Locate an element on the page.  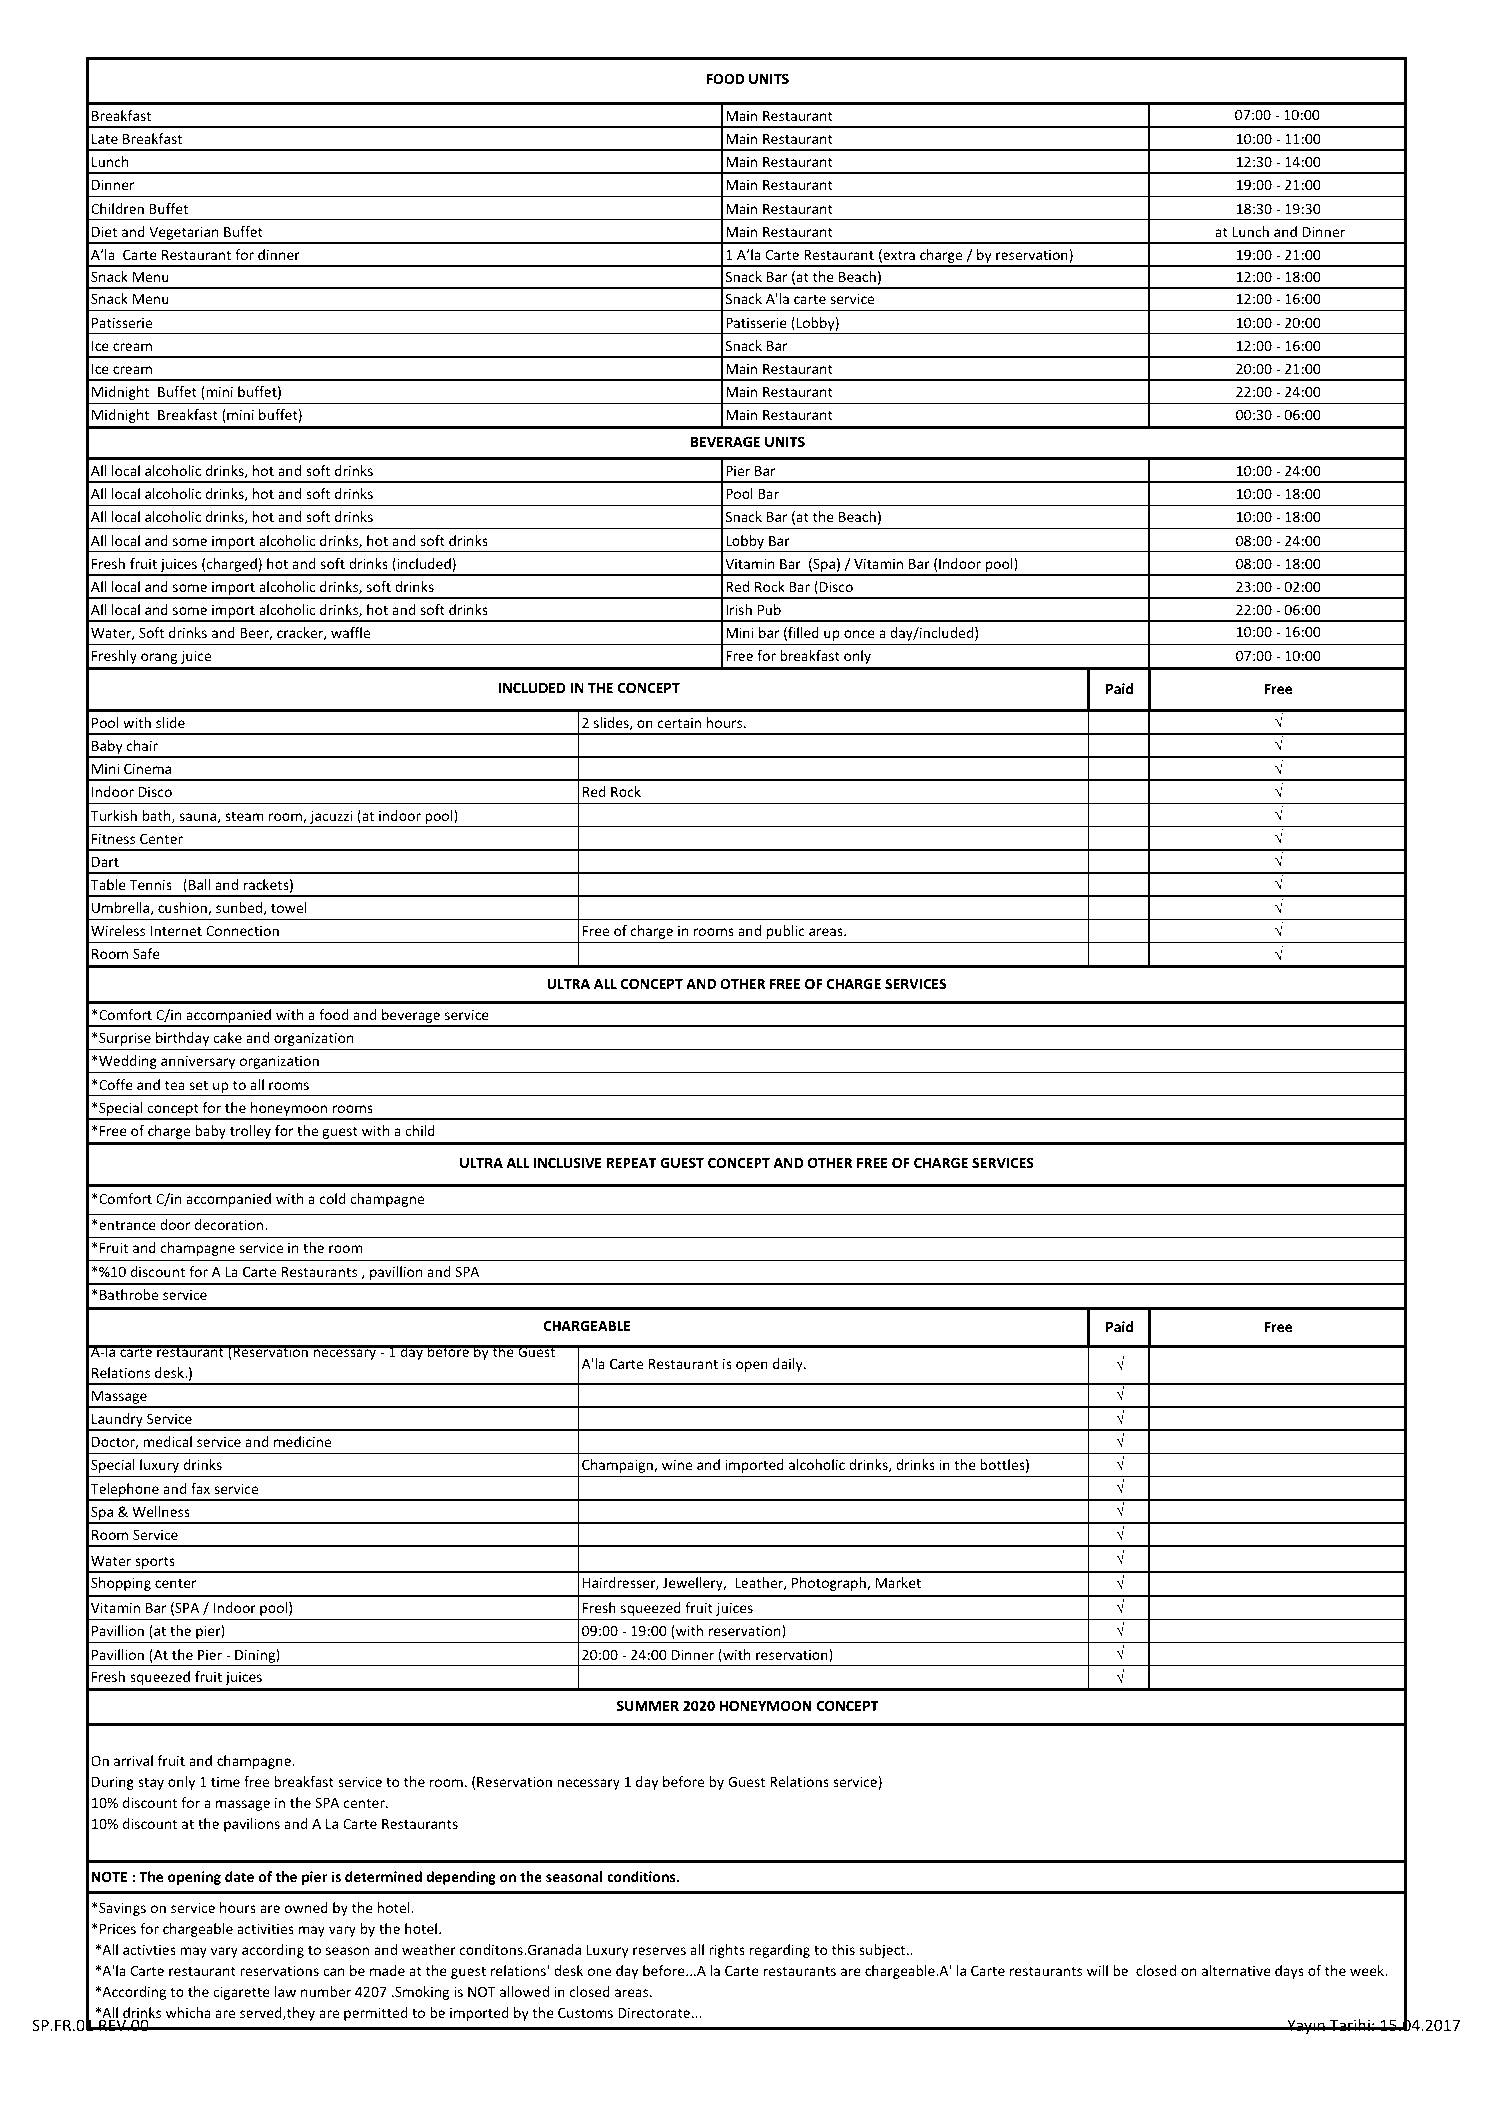
Market is located at coordinates (898, 1582).
